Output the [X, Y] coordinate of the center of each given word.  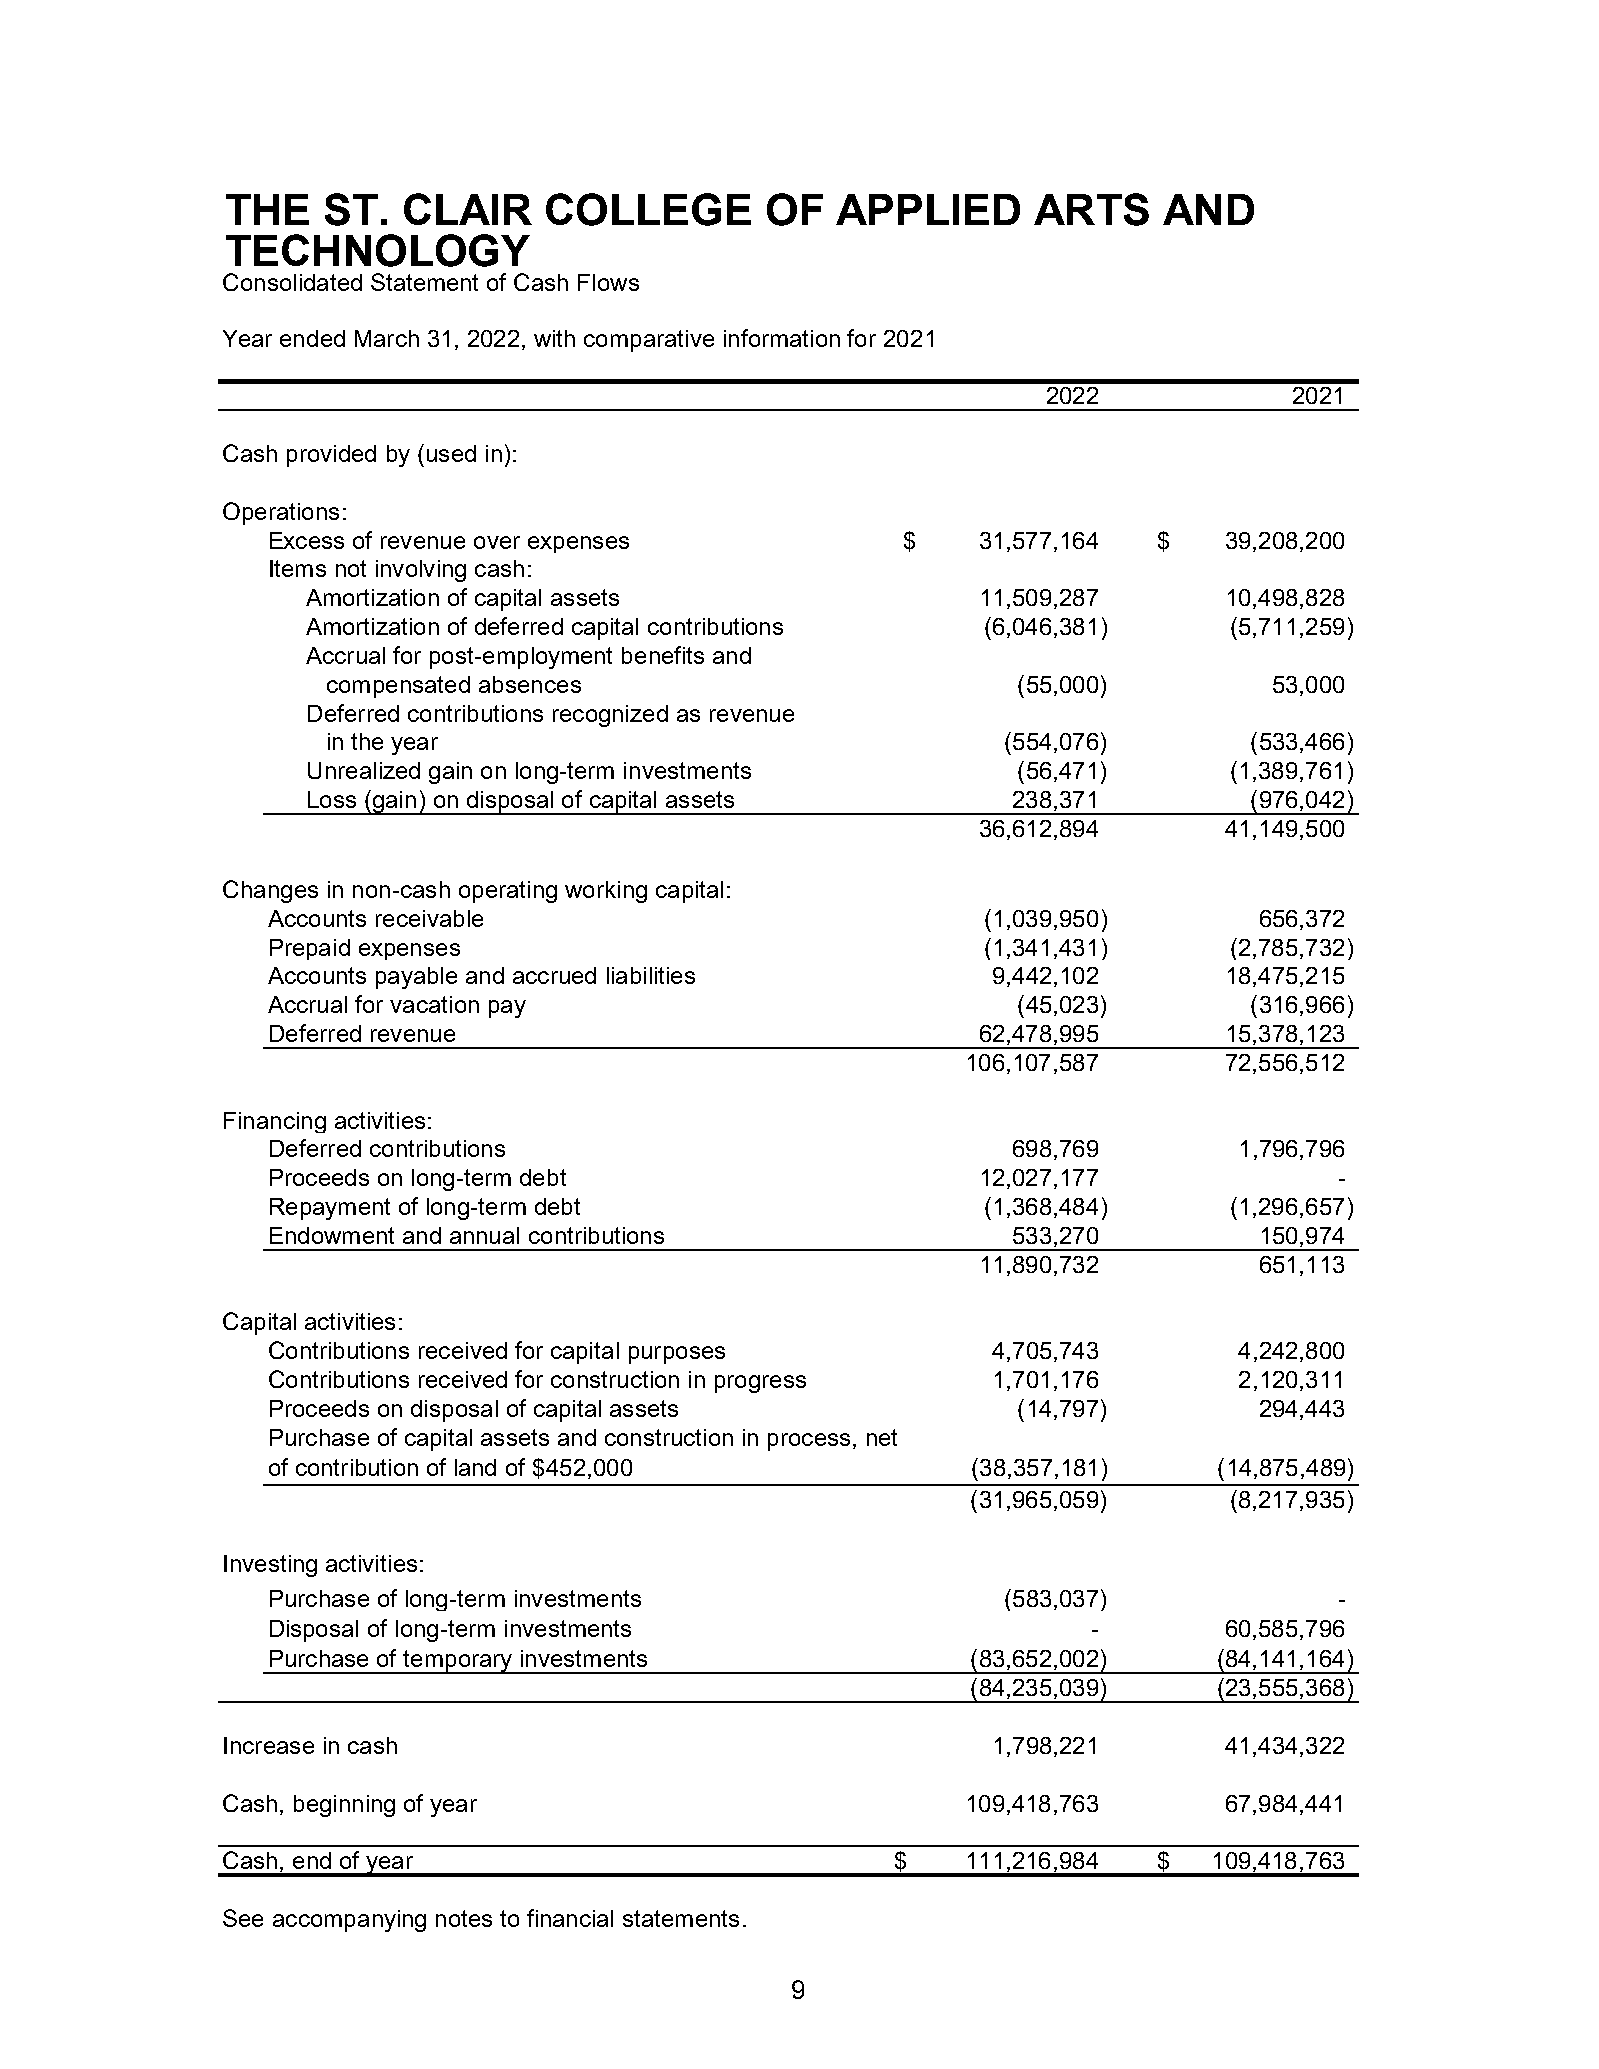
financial [570, 1918]
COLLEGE [648, 209]
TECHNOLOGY [378, 250]
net [882, 1437]
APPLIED [928, 209]
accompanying [349, 1921]
